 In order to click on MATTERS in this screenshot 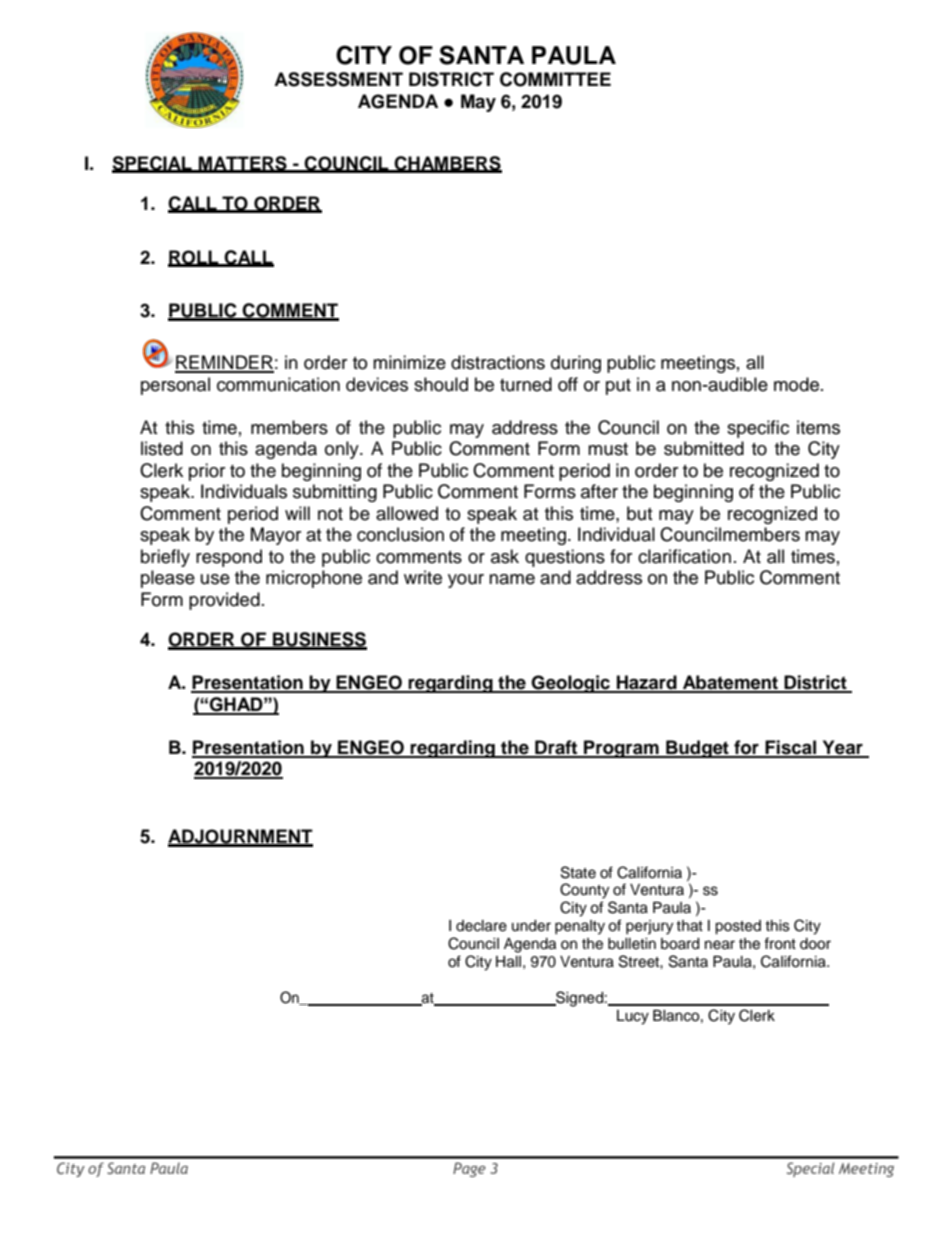, I will do `click(243, 164)`.
